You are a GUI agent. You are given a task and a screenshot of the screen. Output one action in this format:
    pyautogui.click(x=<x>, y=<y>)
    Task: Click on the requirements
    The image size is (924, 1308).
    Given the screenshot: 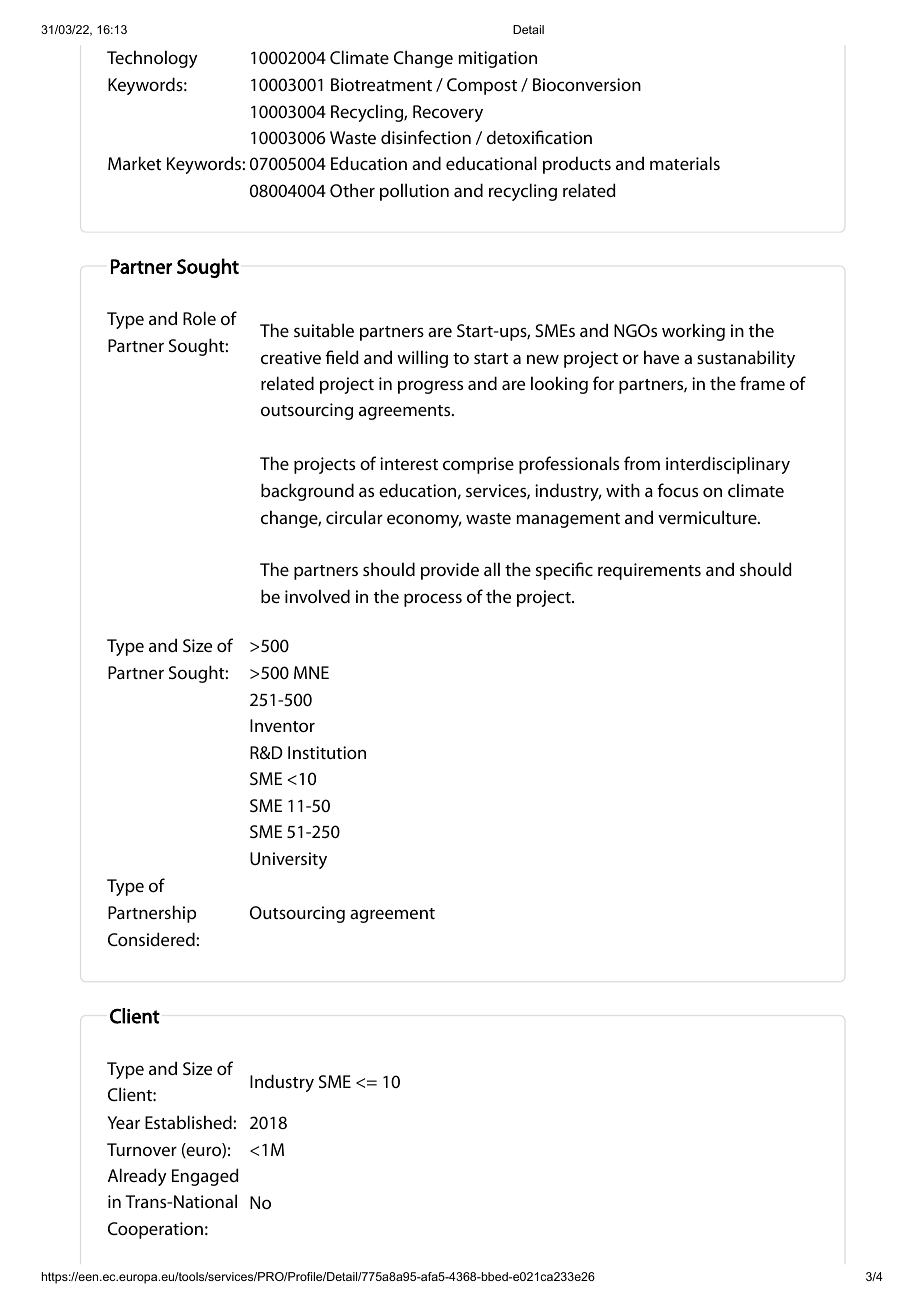 What is the action you would take?
    pyautogui.click(x=649, y=571)
